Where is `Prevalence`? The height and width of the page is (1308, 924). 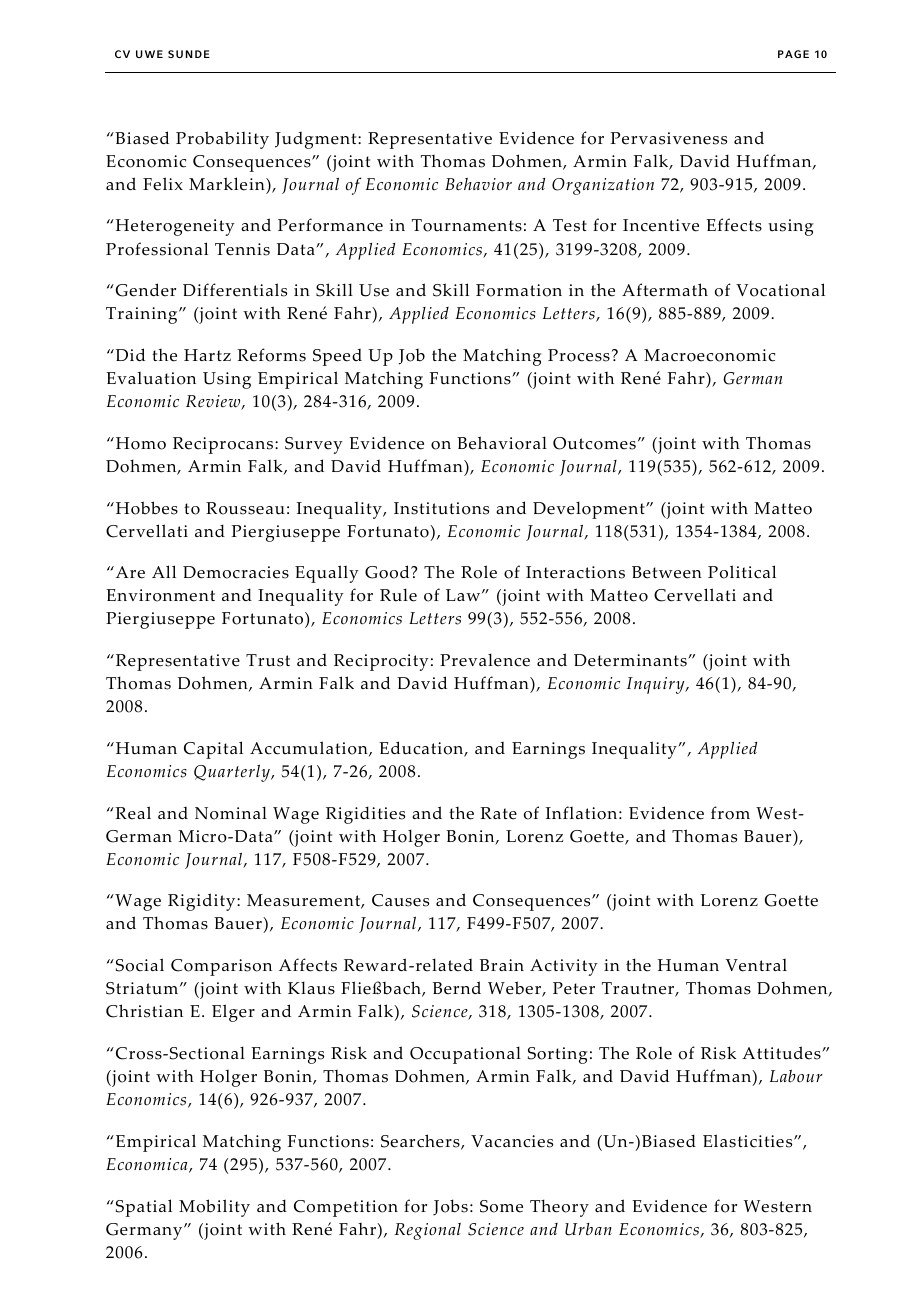
Prevalence is located at coordinates (485, 660).
